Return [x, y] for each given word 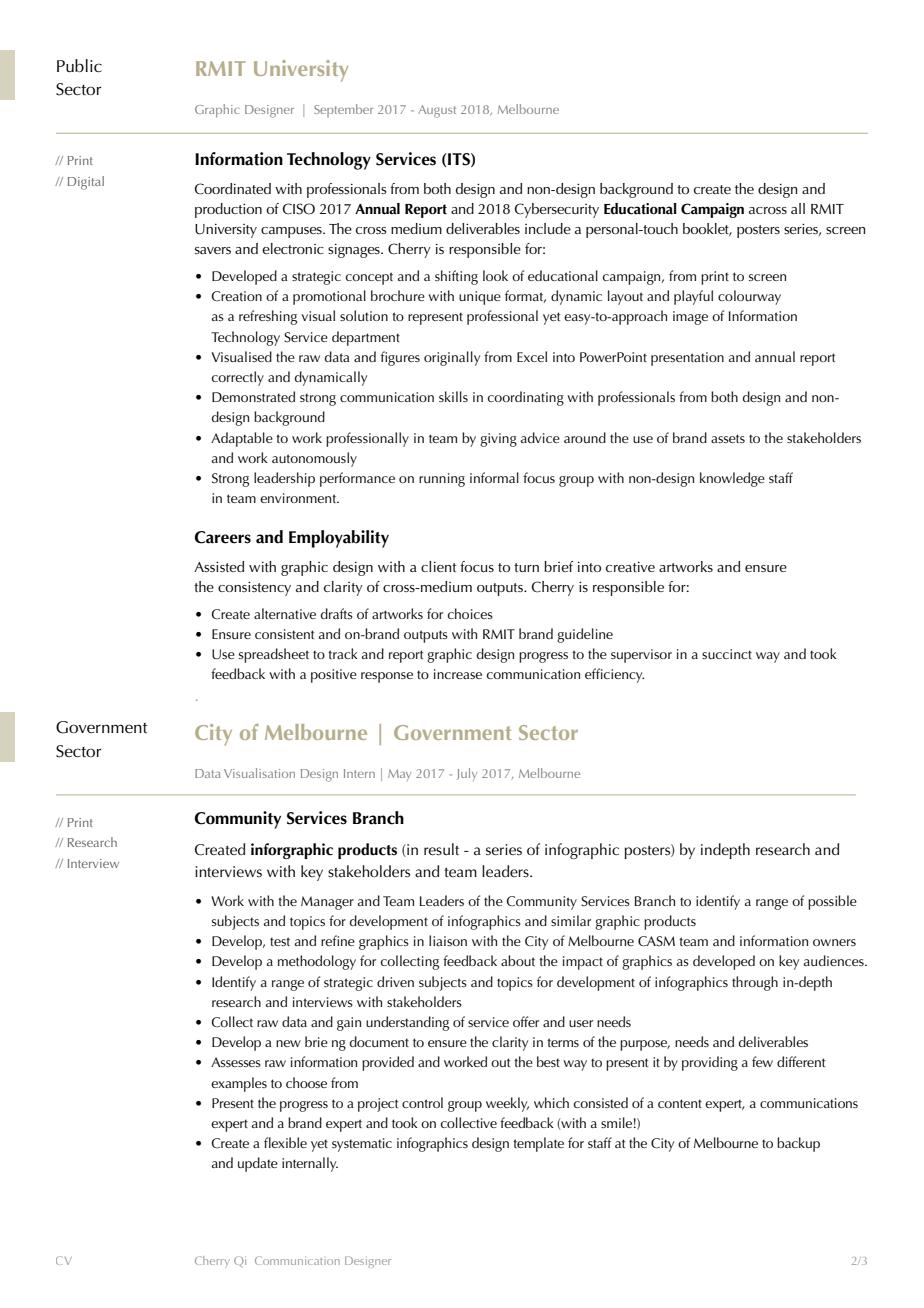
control [422, 1102]
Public [79, 66]
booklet [707, 229]
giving [498, 440]
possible [832, 902]
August [437, 111]
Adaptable [242, 439]
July [467, 774]
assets [728, 438]
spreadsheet [274, 655]
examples [239, 1084]
